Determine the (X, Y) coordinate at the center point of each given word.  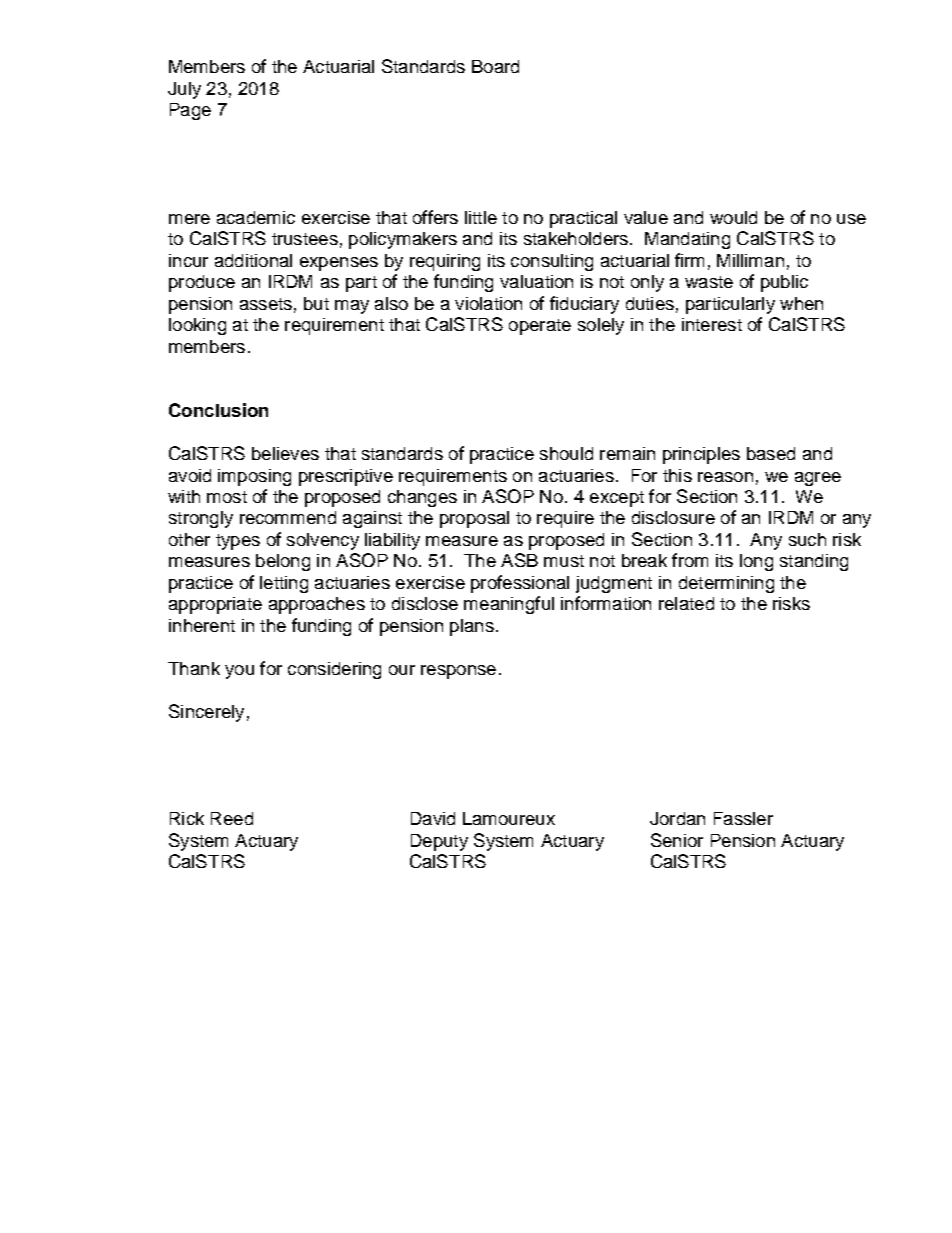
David (433, 818)
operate (540, 327)
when (801, 303)
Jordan (677, 818)
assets (266, 304)
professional (520, 584)
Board (495, 66)
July (184, 90)
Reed (232, 818)
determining (726, 584)
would (733, 217)
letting (284, 584)
